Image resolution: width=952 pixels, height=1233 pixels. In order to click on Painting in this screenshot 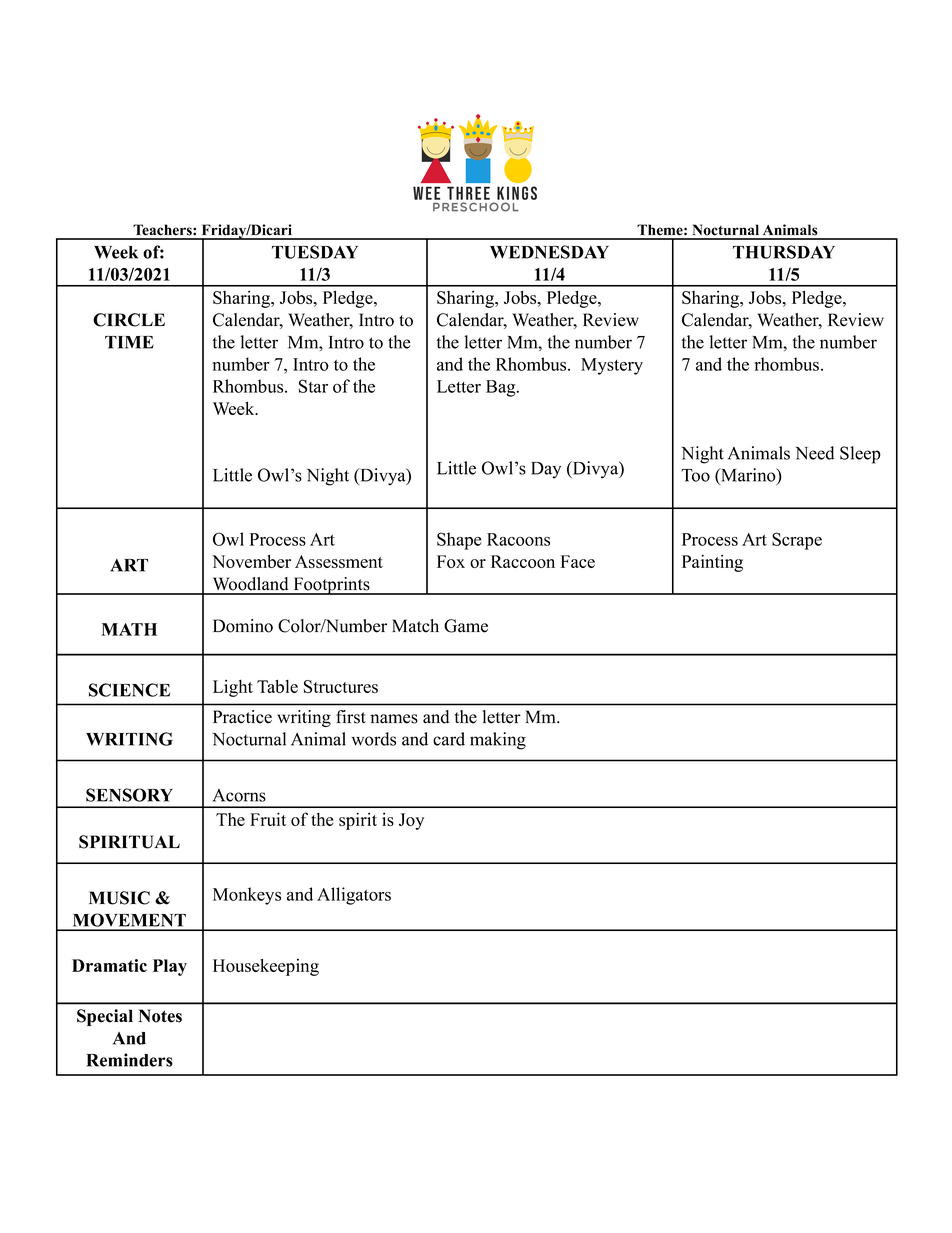, I will do `click(712, 563)`.
